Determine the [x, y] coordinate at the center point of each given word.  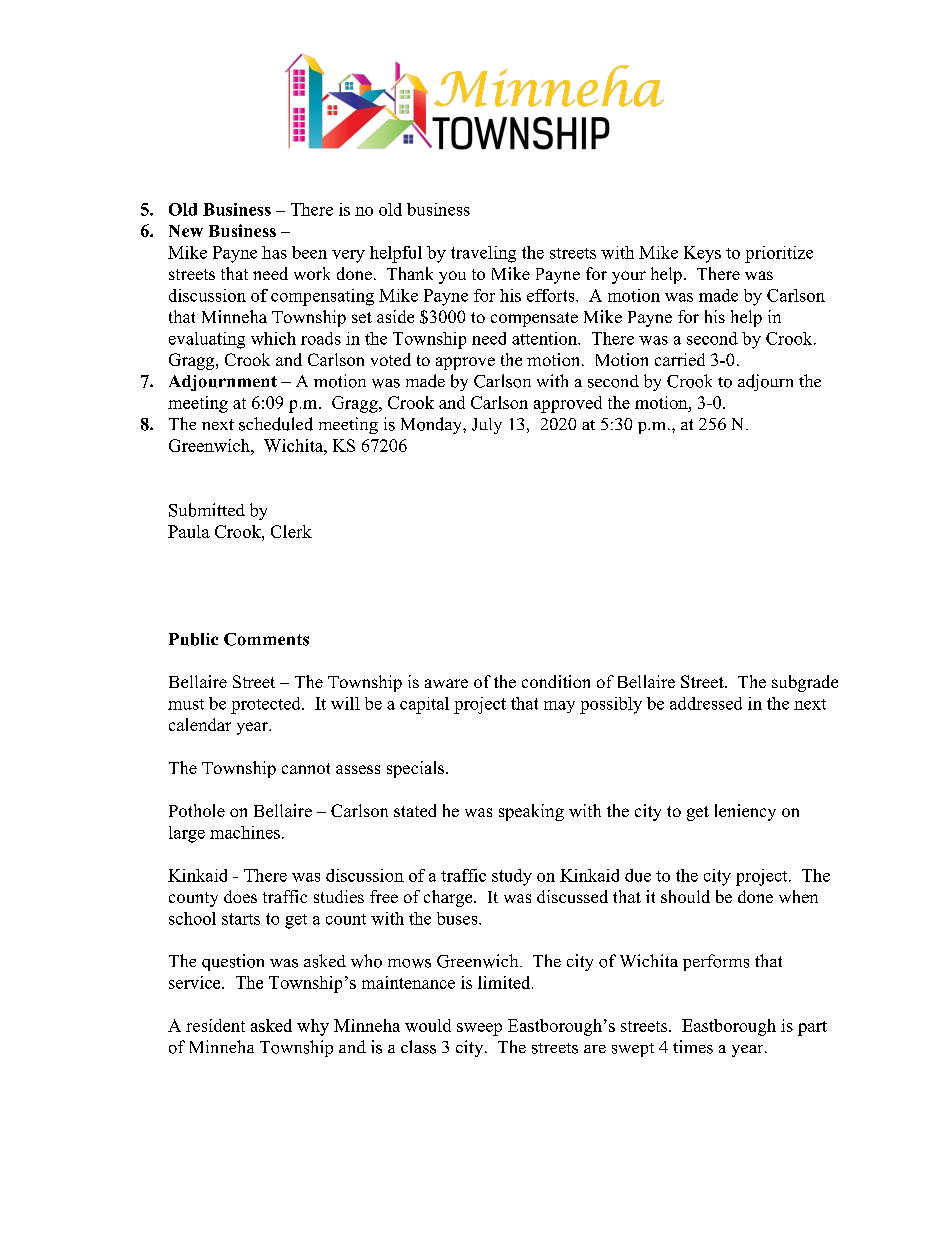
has [274, 252]
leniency [745, 812]
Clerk [291, 531]
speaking [531, 812]
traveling [483, 254]
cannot [306, 768]
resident [215, 1025]
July [487, 426]
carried [680, 359]
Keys [702, 254]
